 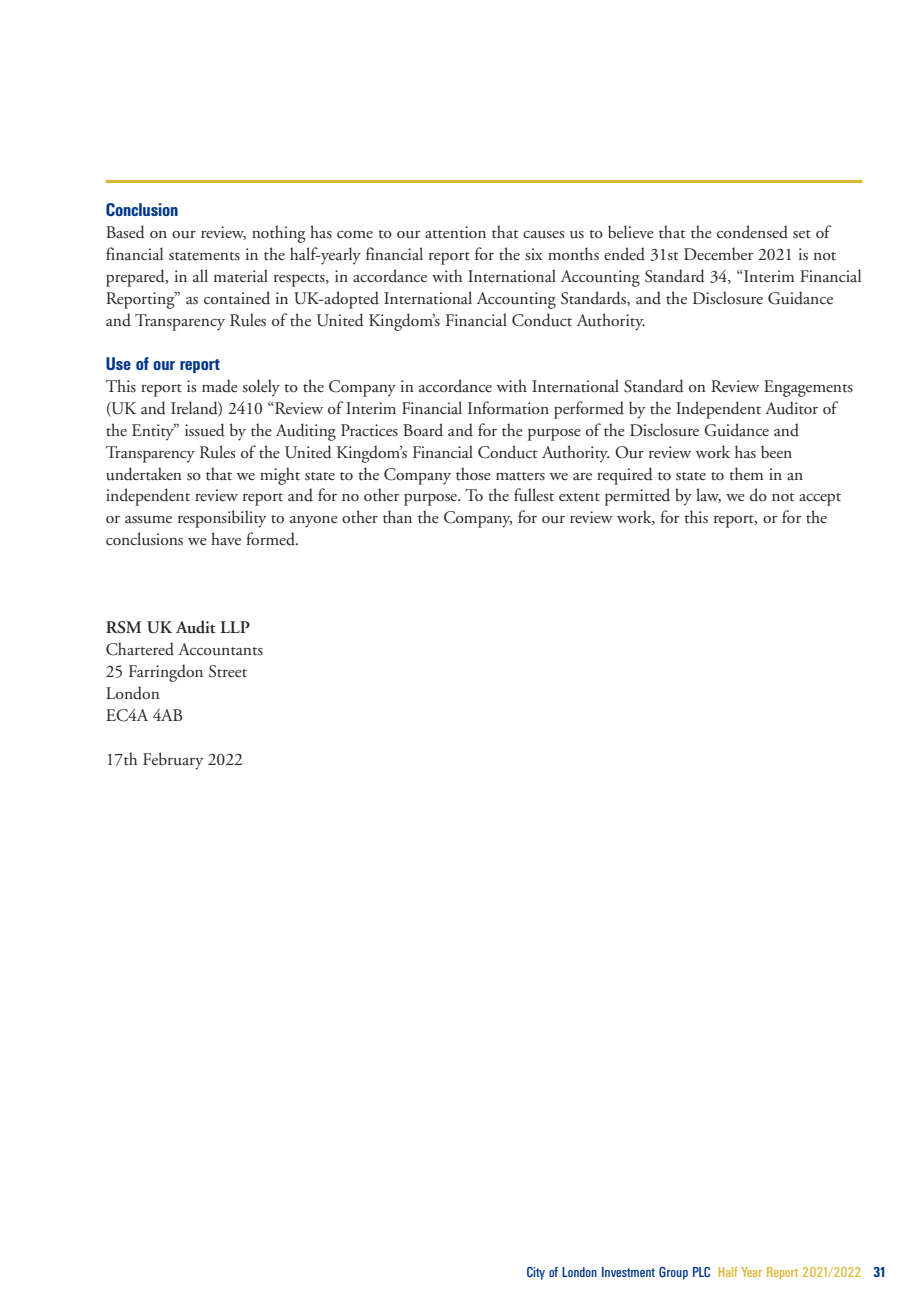 I want to click on law, so click(x=708, y=495).
